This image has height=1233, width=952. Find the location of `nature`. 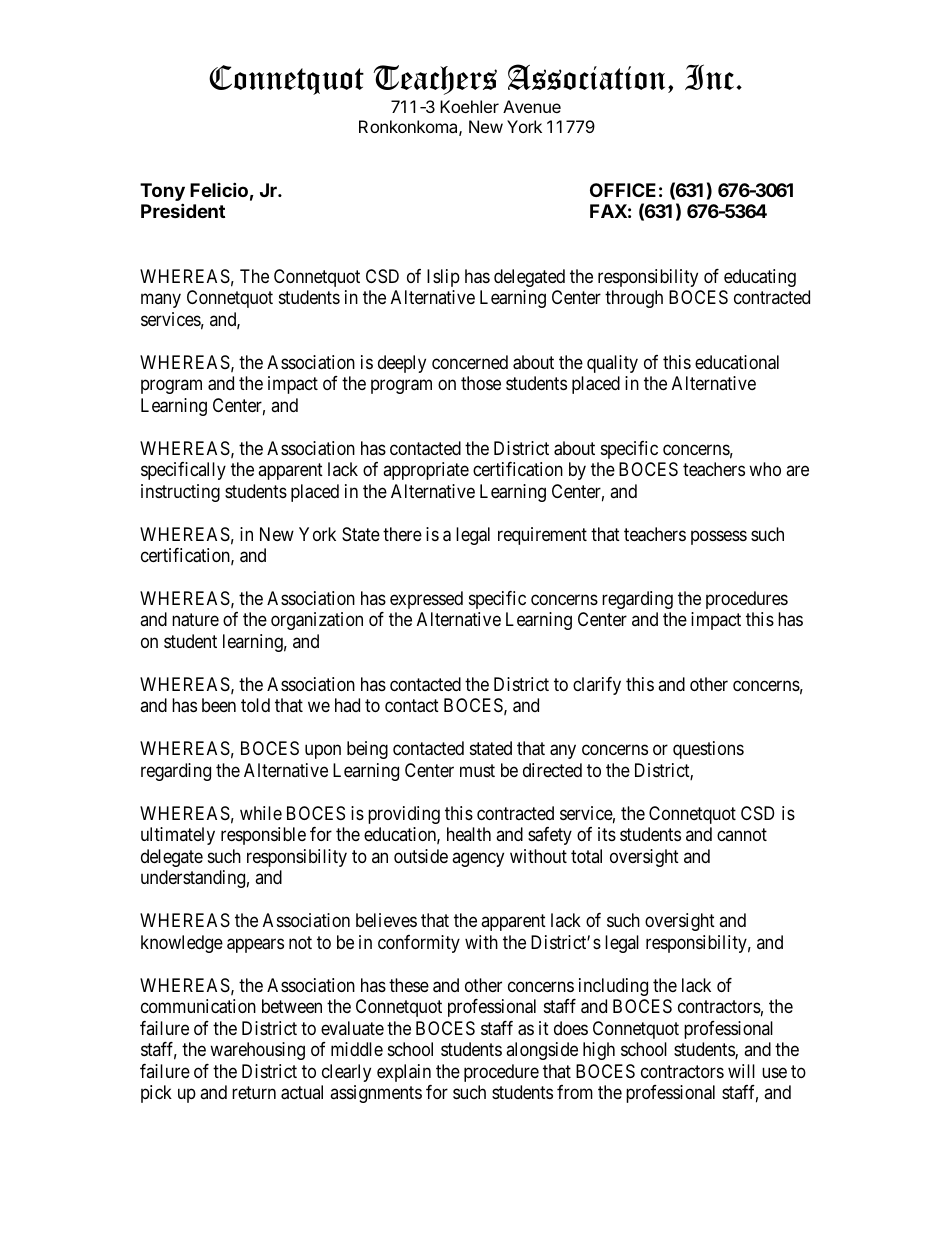

nature is located at coordinates (195, 620).
